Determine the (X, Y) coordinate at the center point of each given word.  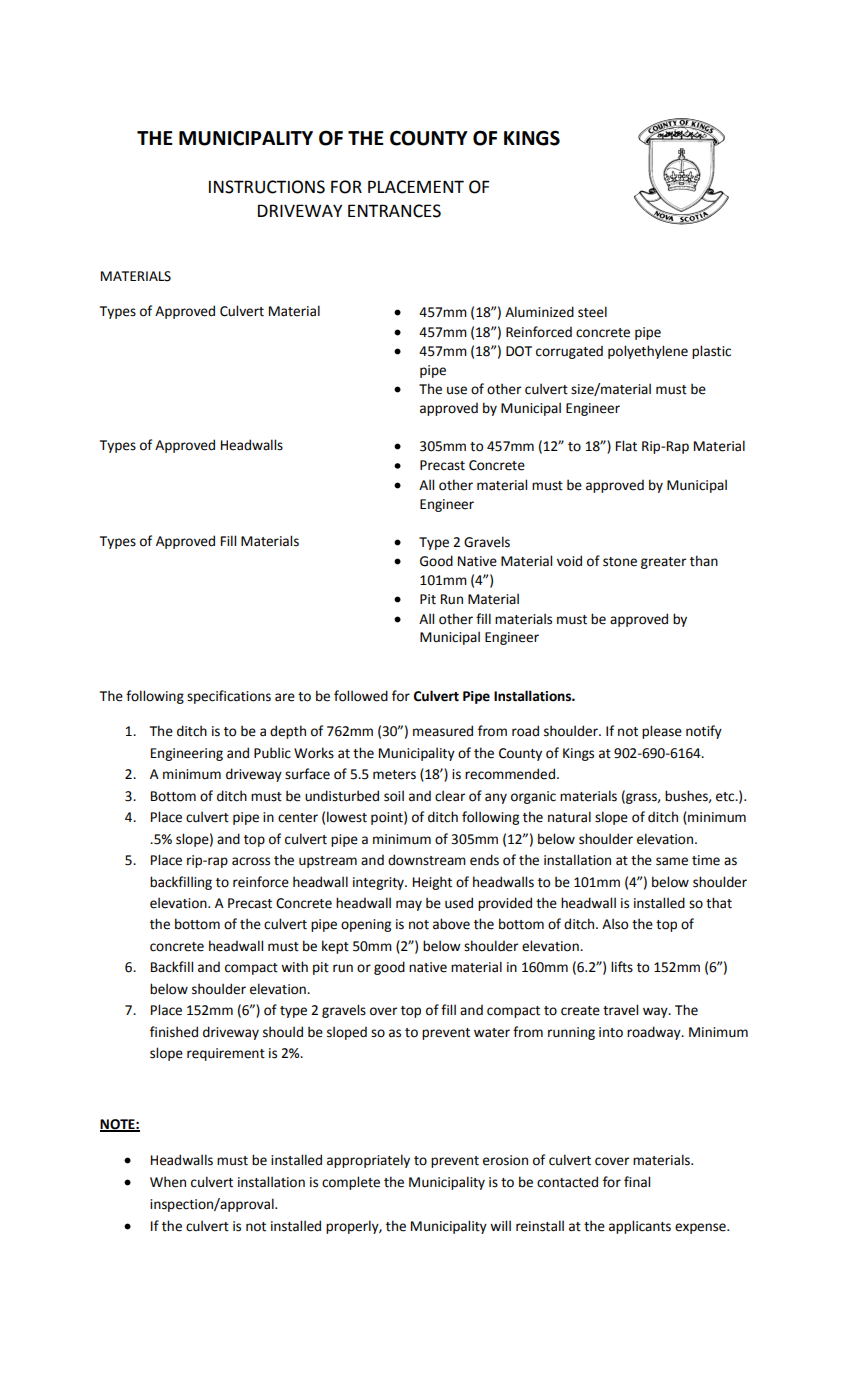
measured (443, 731)
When (168, 1182)
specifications (229, 697)
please (662, 732)
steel (592, 312)
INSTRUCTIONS (267, 187)
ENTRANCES (394, 211)
